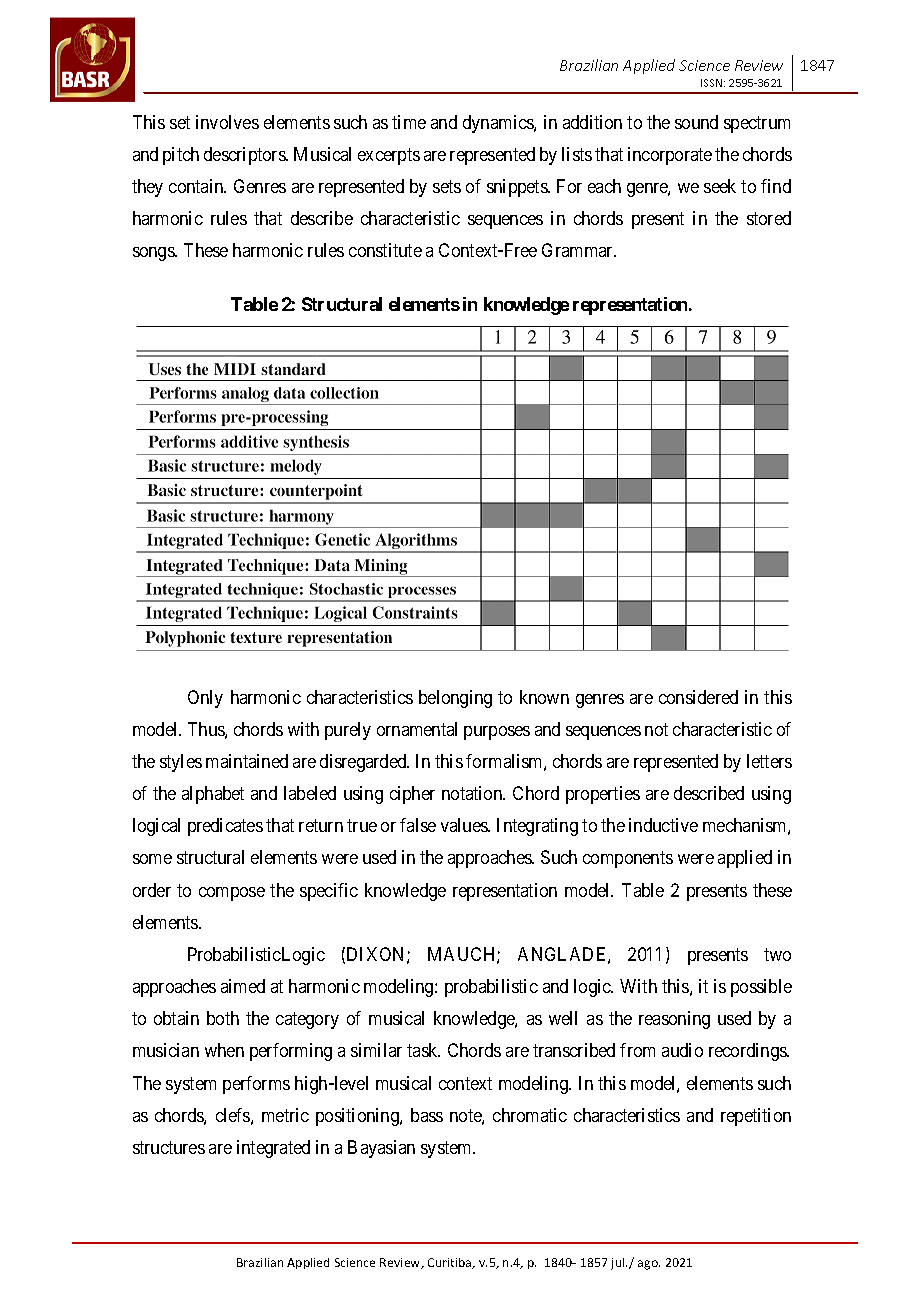 The height and width of the image is (1308, 924). Describe the element at coordinates (649, 1265) in the image. I see `ago` at that location.
